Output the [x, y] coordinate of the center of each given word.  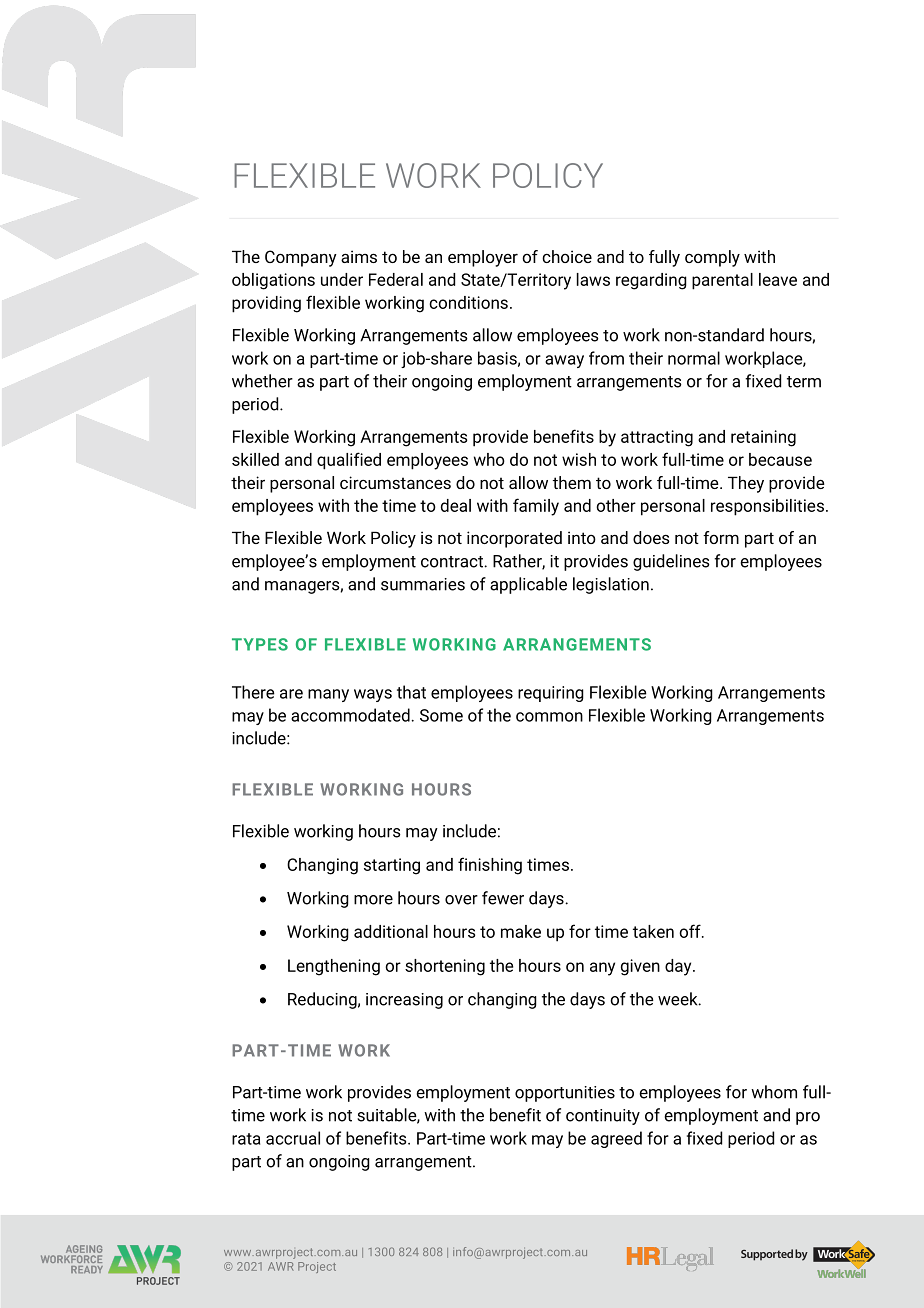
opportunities [565, 1094]
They [746, 484]
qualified [349, 461]
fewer [503, 898]
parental [722, 281]
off [691, 931]
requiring [551, 694]
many [328, 695]
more [373, 900]
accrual [293, 1138]
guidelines [671, 562]
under [342, 279]
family [536, 507]
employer [483, 258]
